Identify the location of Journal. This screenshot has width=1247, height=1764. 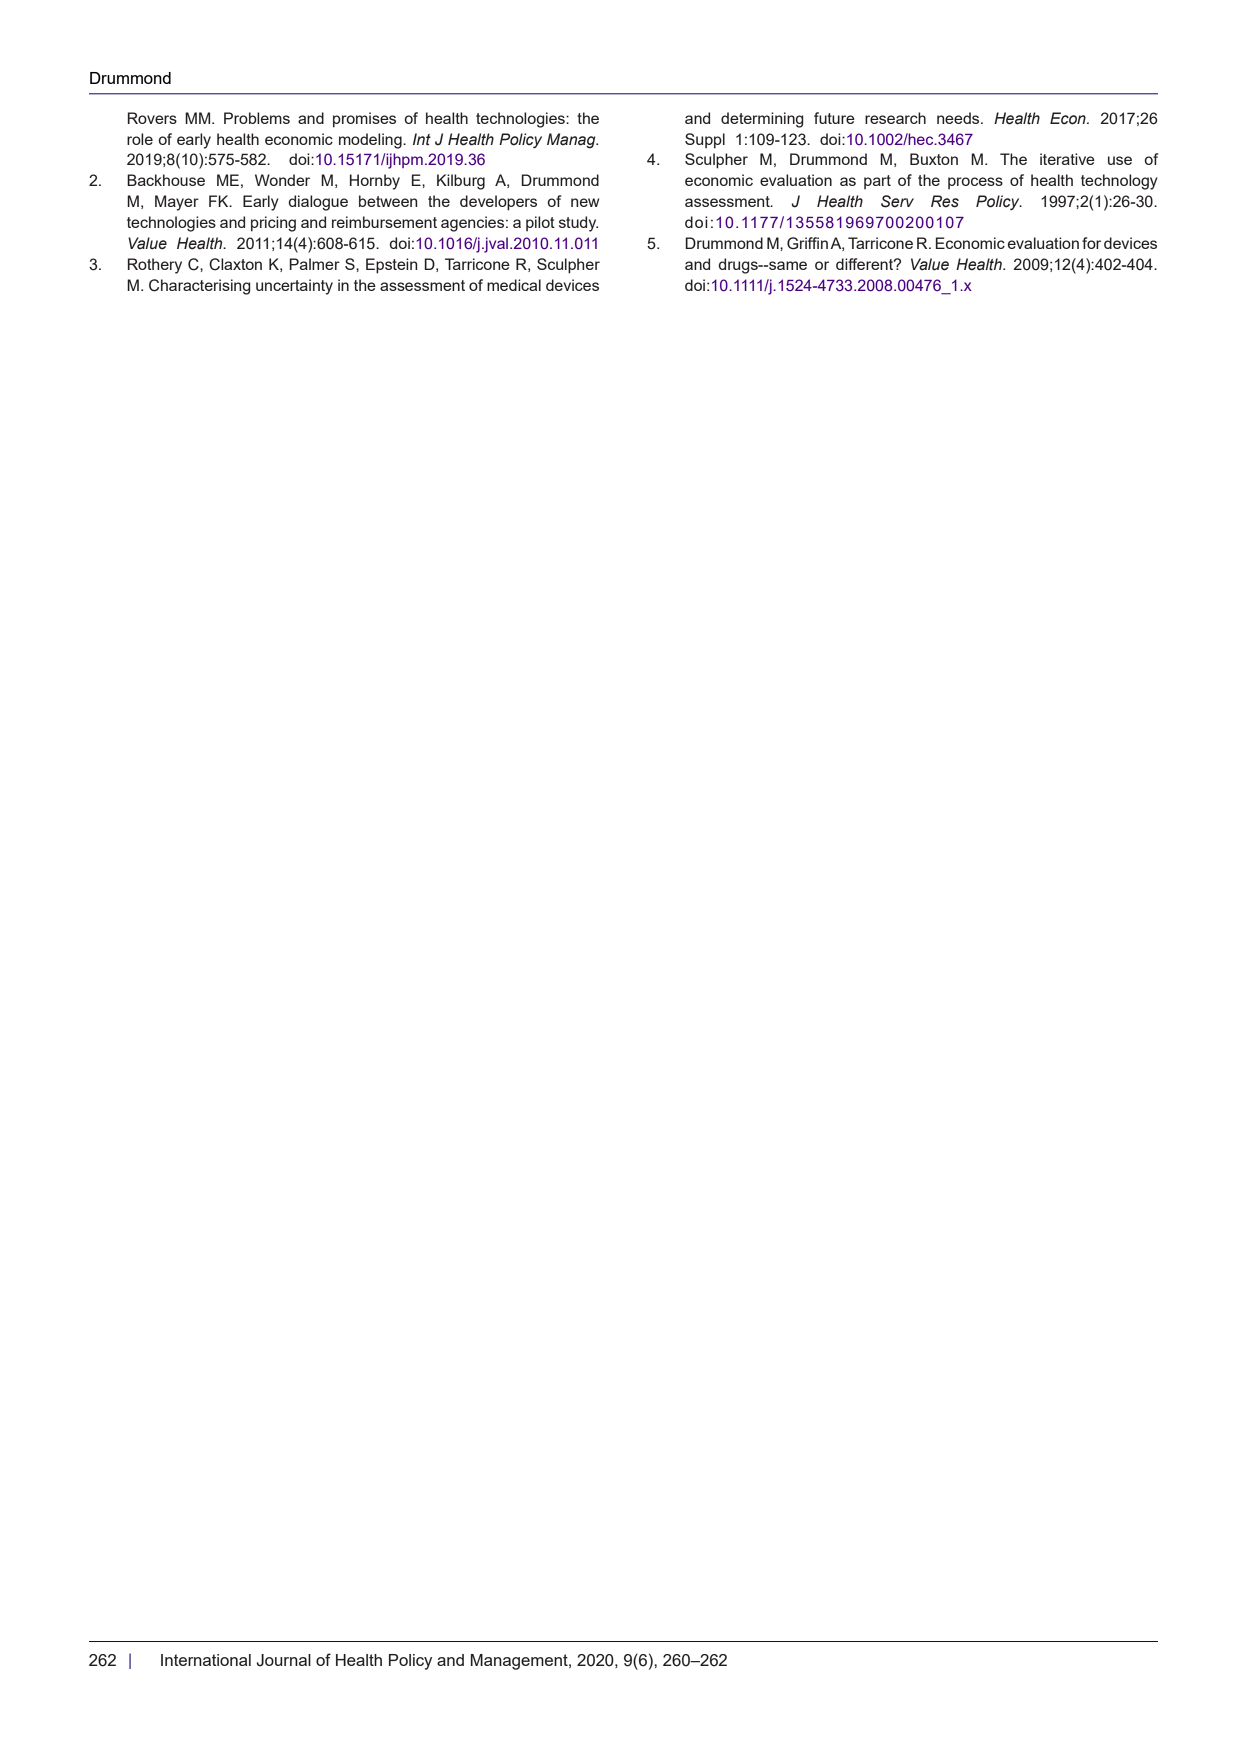
(283, 1660).
